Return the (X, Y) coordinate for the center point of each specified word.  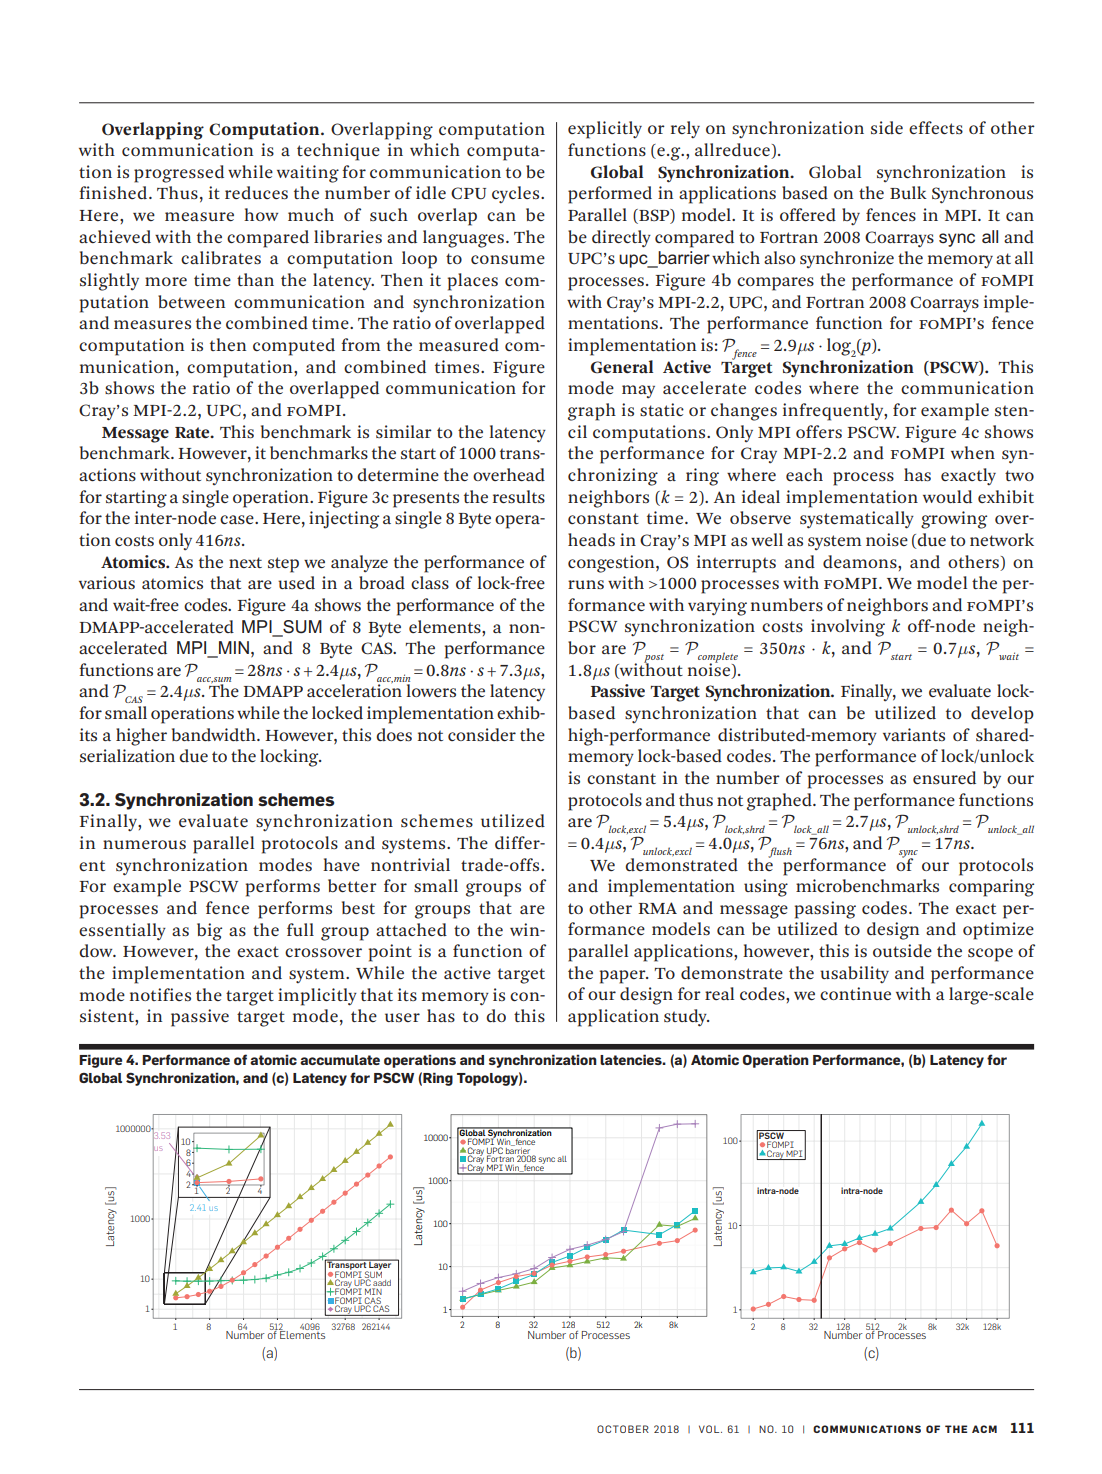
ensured (944, 777)
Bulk (908, 192)
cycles (517, 194)
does (394, 735)
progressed (179, 174)
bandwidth (215, 735)
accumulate (340, 1060)
